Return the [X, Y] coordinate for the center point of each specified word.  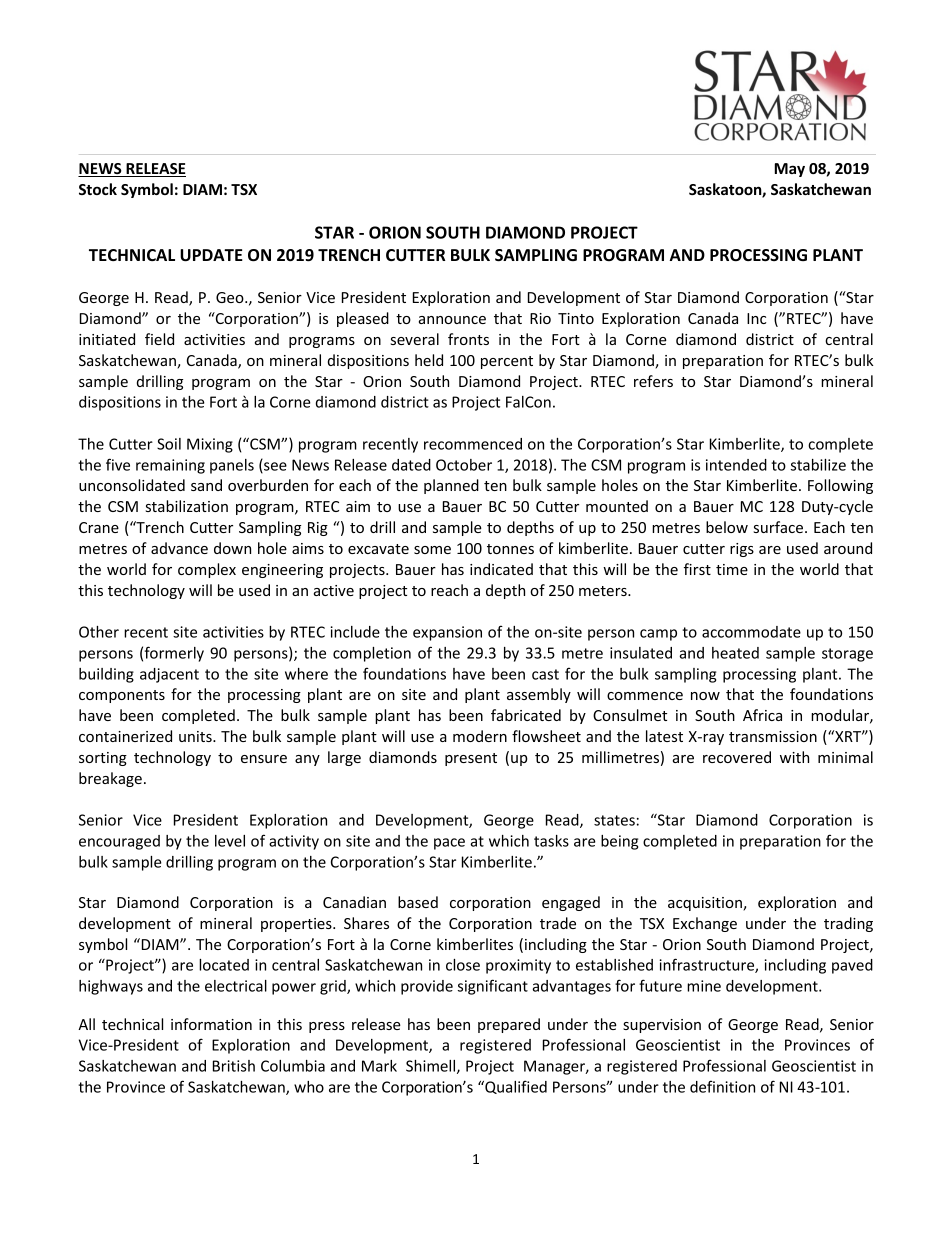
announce [452, 320]
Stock [98, 189]
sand [206, 485]
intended [736, 465]
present [471, 759]
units [196, 736]
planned [451, 486]
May [790, 170]
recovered [737, 757]
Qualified [515, 1087]
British [234, 1066]
